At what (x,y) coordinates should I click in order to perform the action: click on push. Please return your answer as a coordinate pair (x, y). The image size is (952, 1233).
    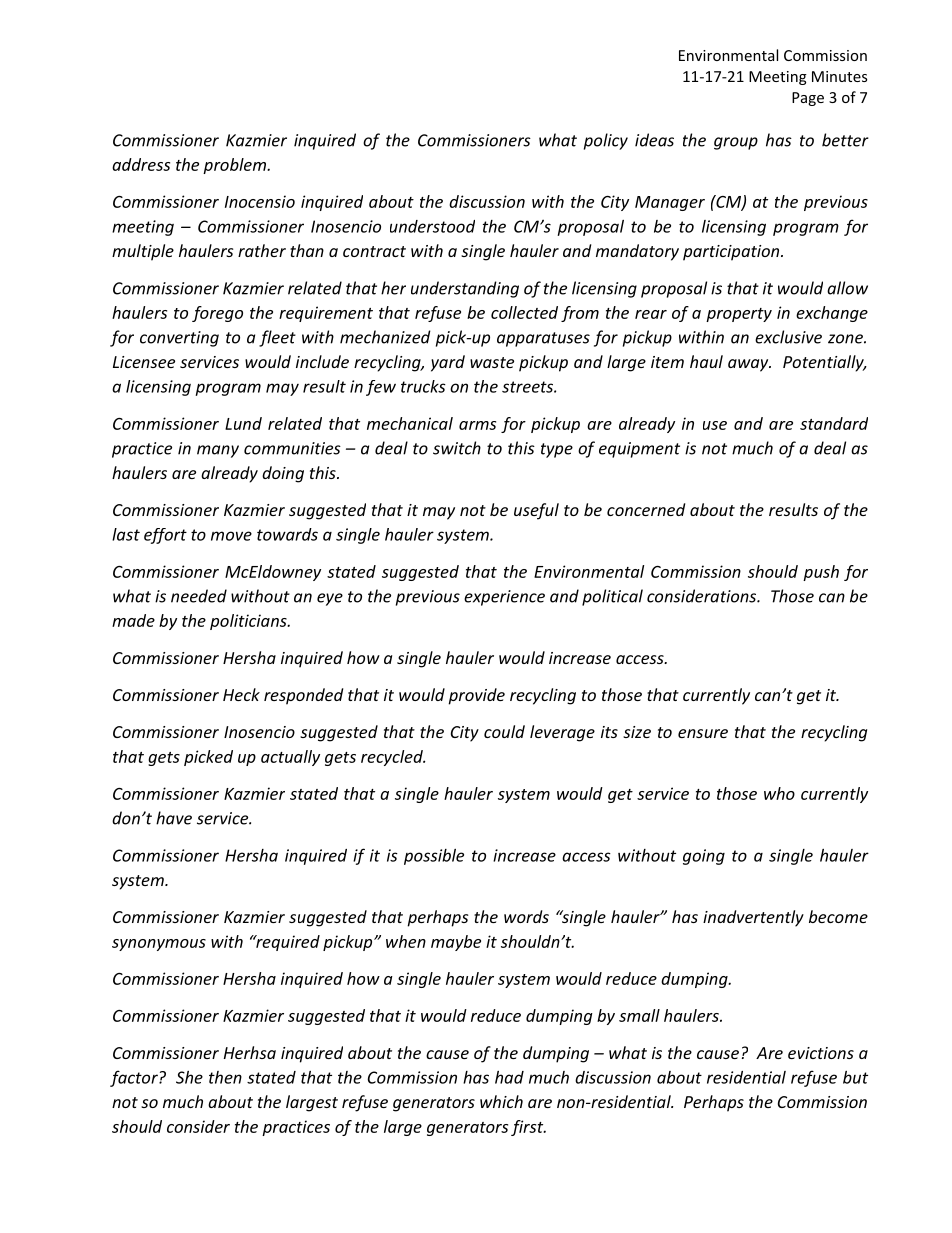
    Looking at the image, I should click on (821, 573).
